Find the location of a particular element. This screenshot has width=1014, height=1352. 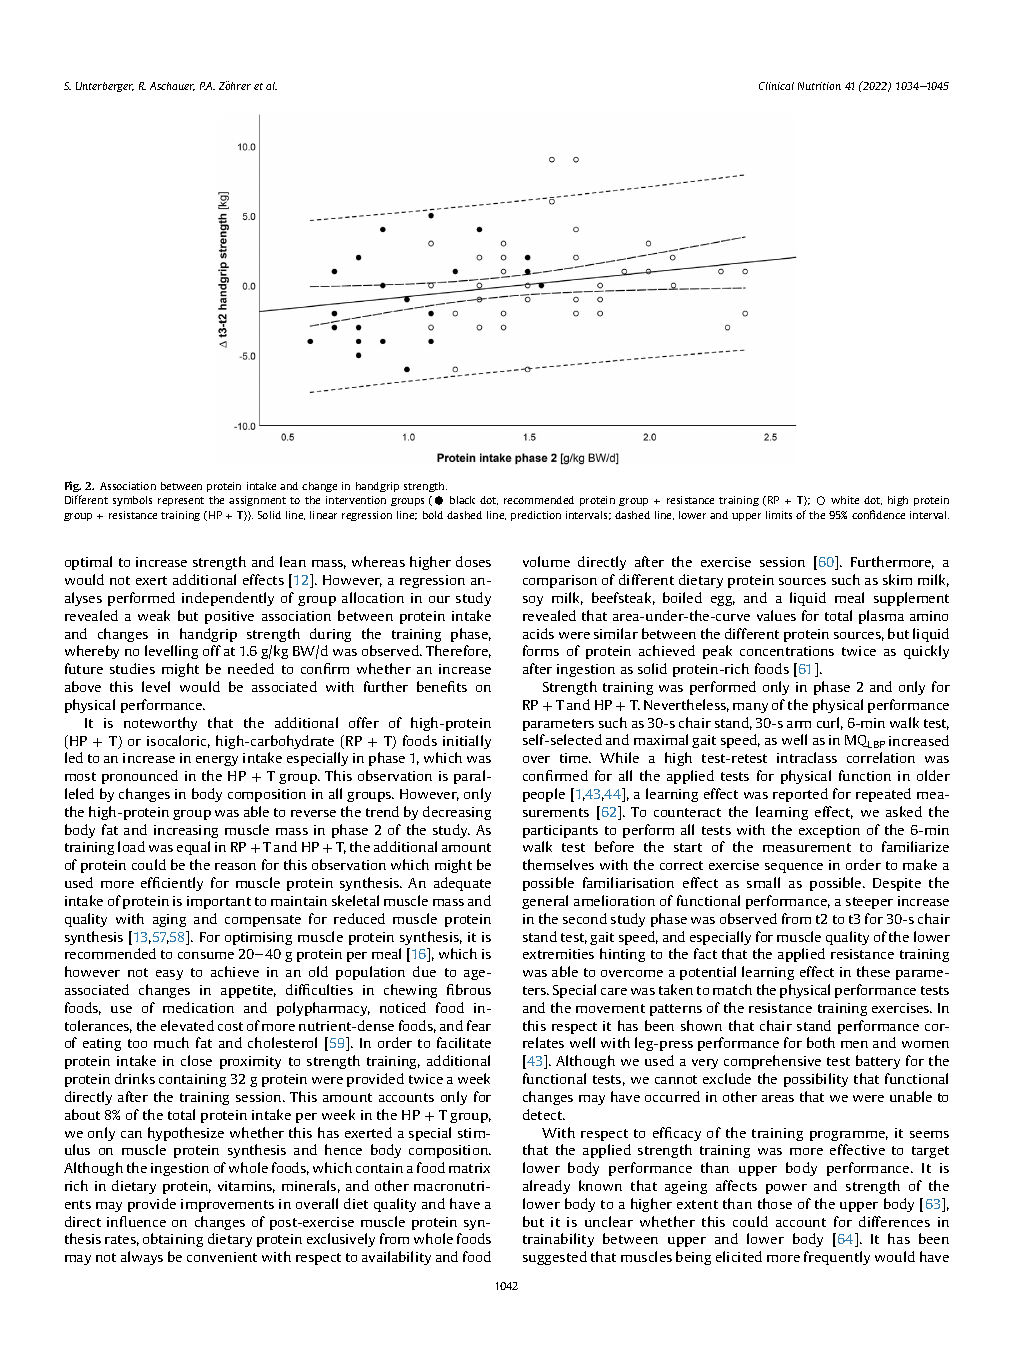

themselves is located at coordinates (558, 864).
